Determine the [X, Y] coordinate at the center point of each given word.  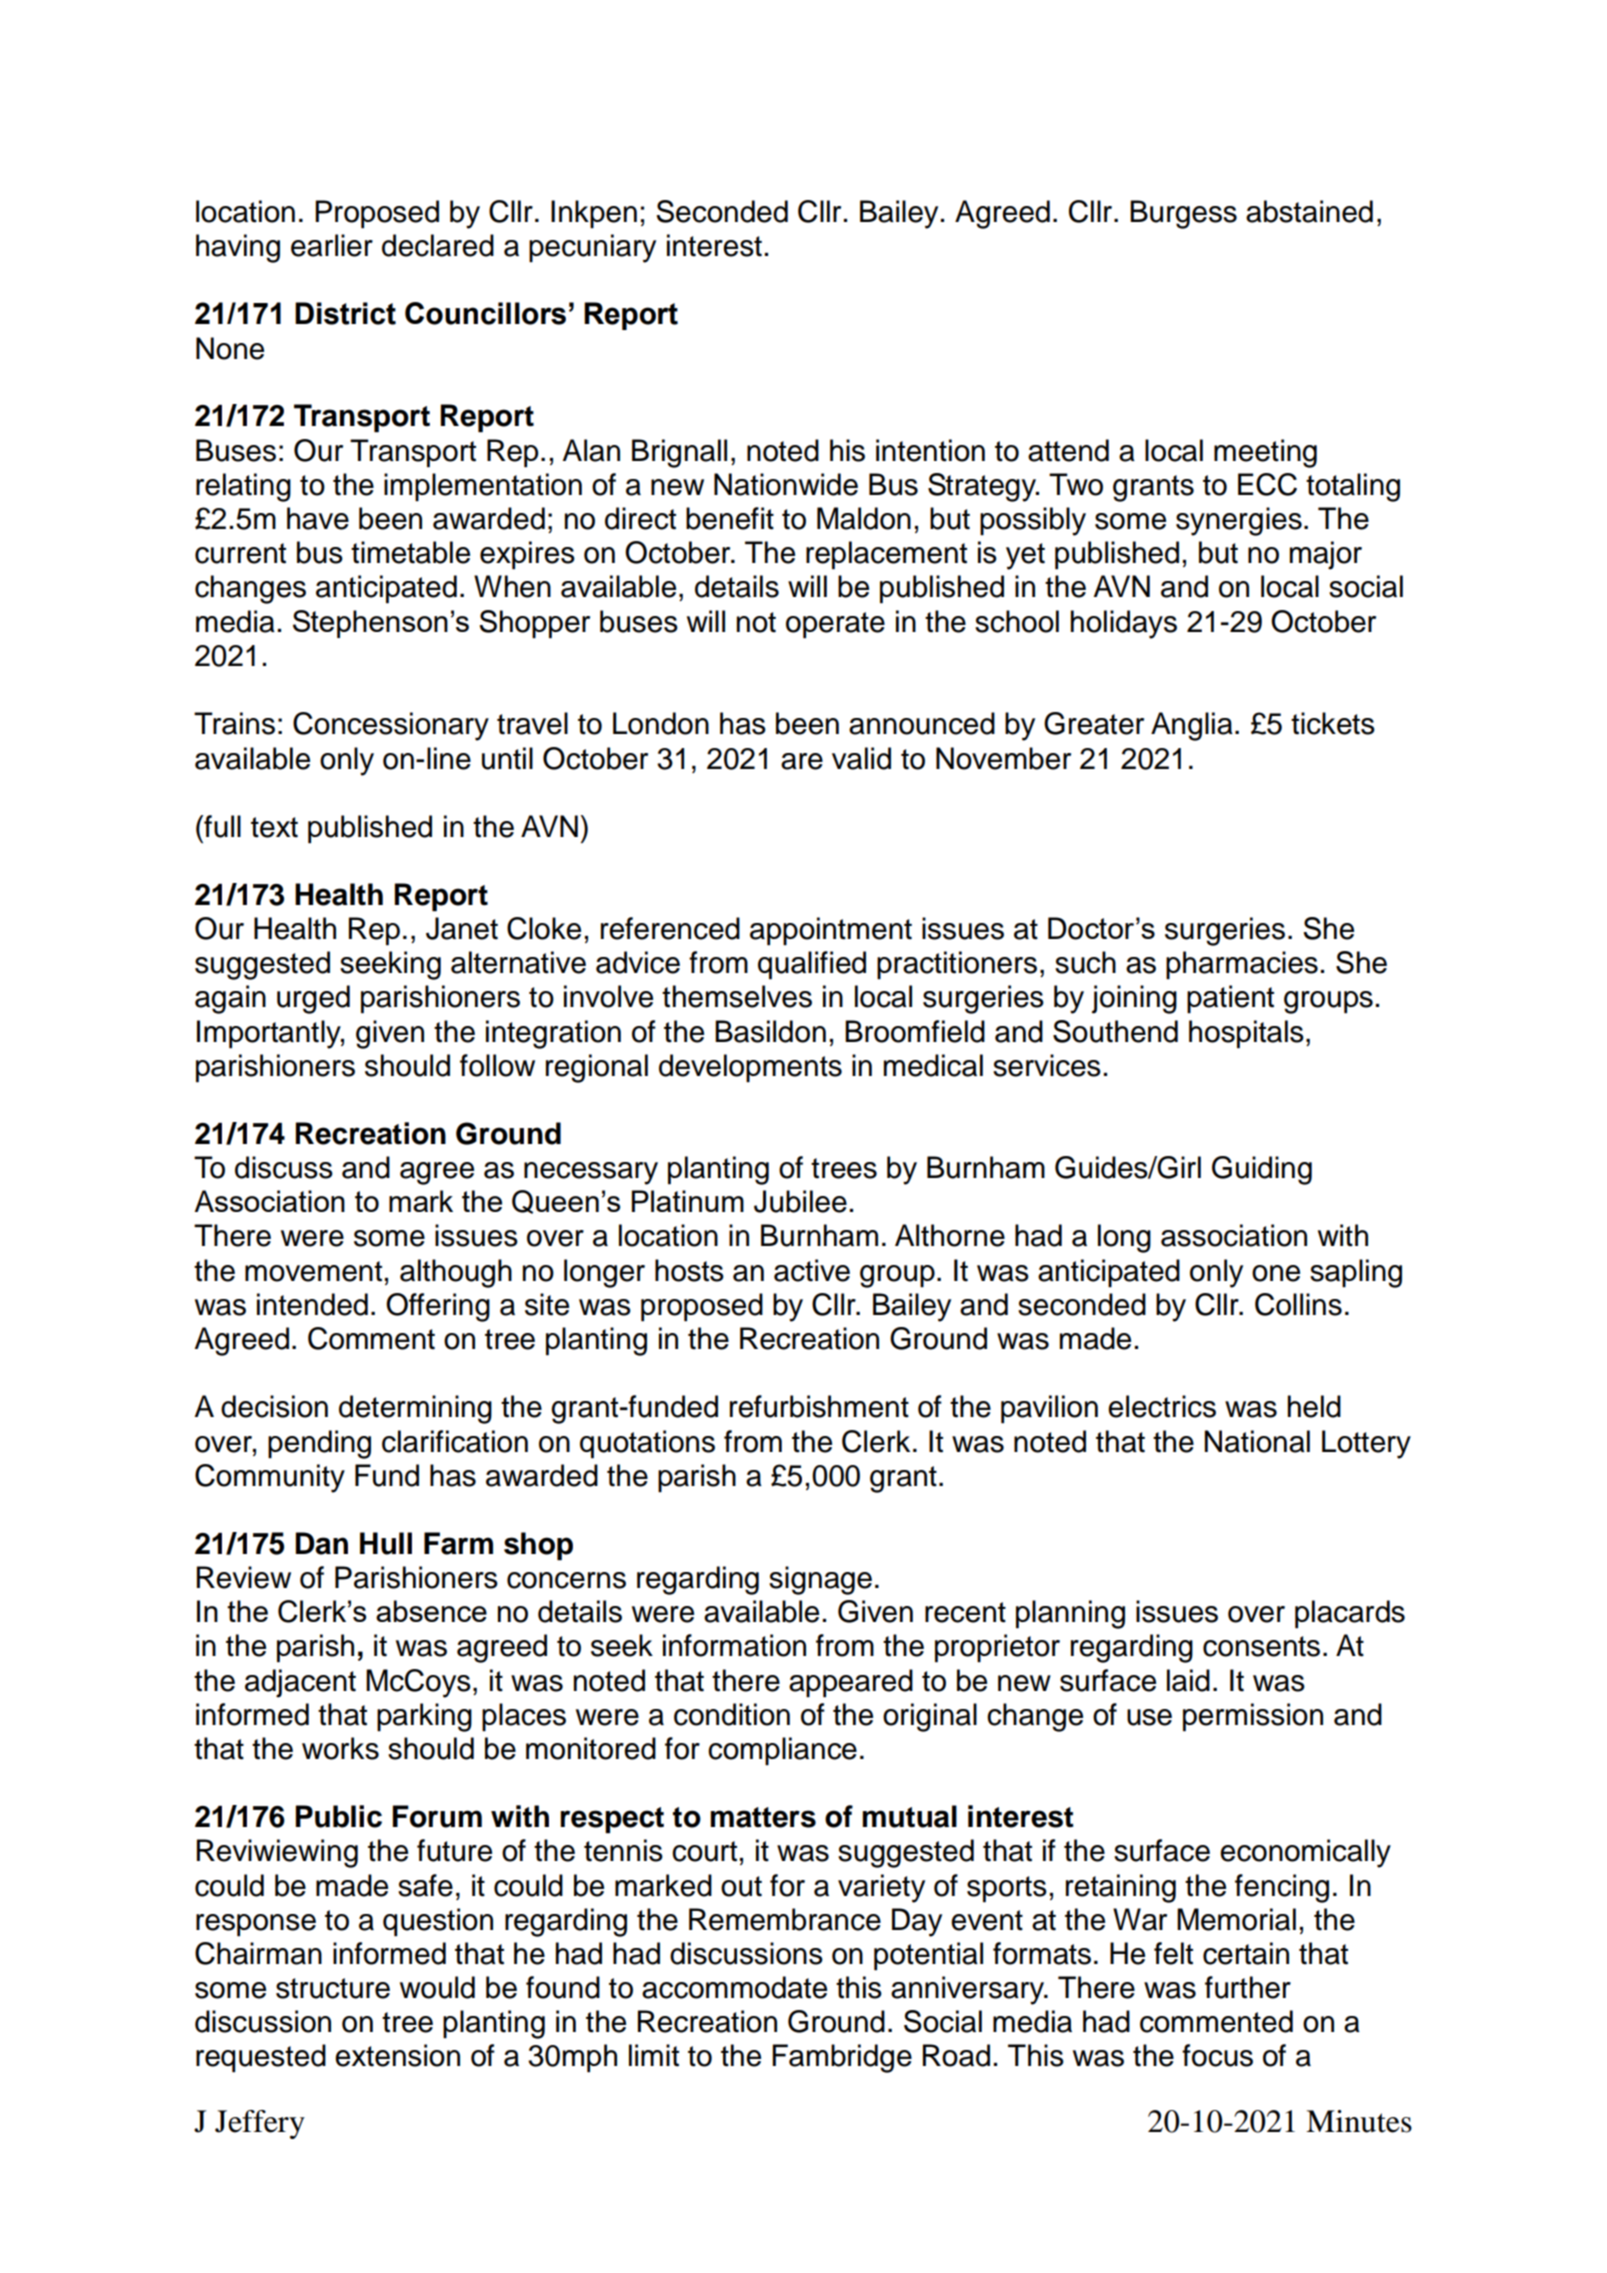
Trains [234, 723]
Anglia [1192, 726]
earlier [332, 245]
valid [861, 758]
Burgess [1183, 214]
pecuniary [592, 248]
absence [431, 1611]
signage [820, 1580]
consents [1261, 1646]
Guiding [1262, 1170]
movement [313, 1271]
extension [397, 2055]
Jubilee [800, 1201]
